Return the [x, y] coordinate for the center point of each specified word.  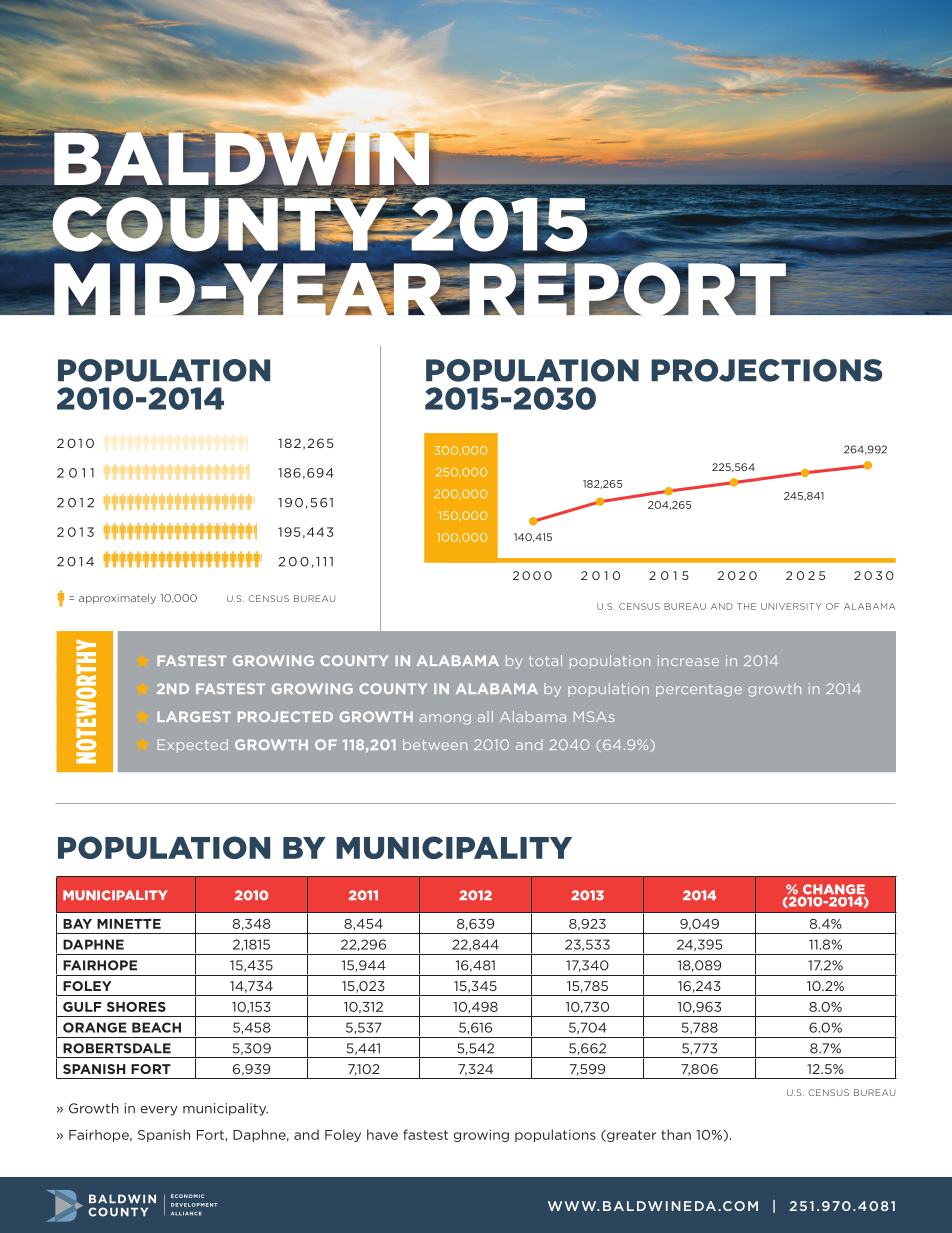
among [445, 719]
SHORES [136, 1007]
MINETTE [129, 924]
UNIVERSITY [791, 606]
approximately [117, 599]
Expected [193, 746]
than [676, 1134]
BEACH [156, 1027]
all [485, 716]
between [435, 744]
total [545, 660]
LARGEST [194, 716]
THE [746, 606]
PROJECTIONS [766, 370]
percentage [699, 690]
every [159, 1111]
